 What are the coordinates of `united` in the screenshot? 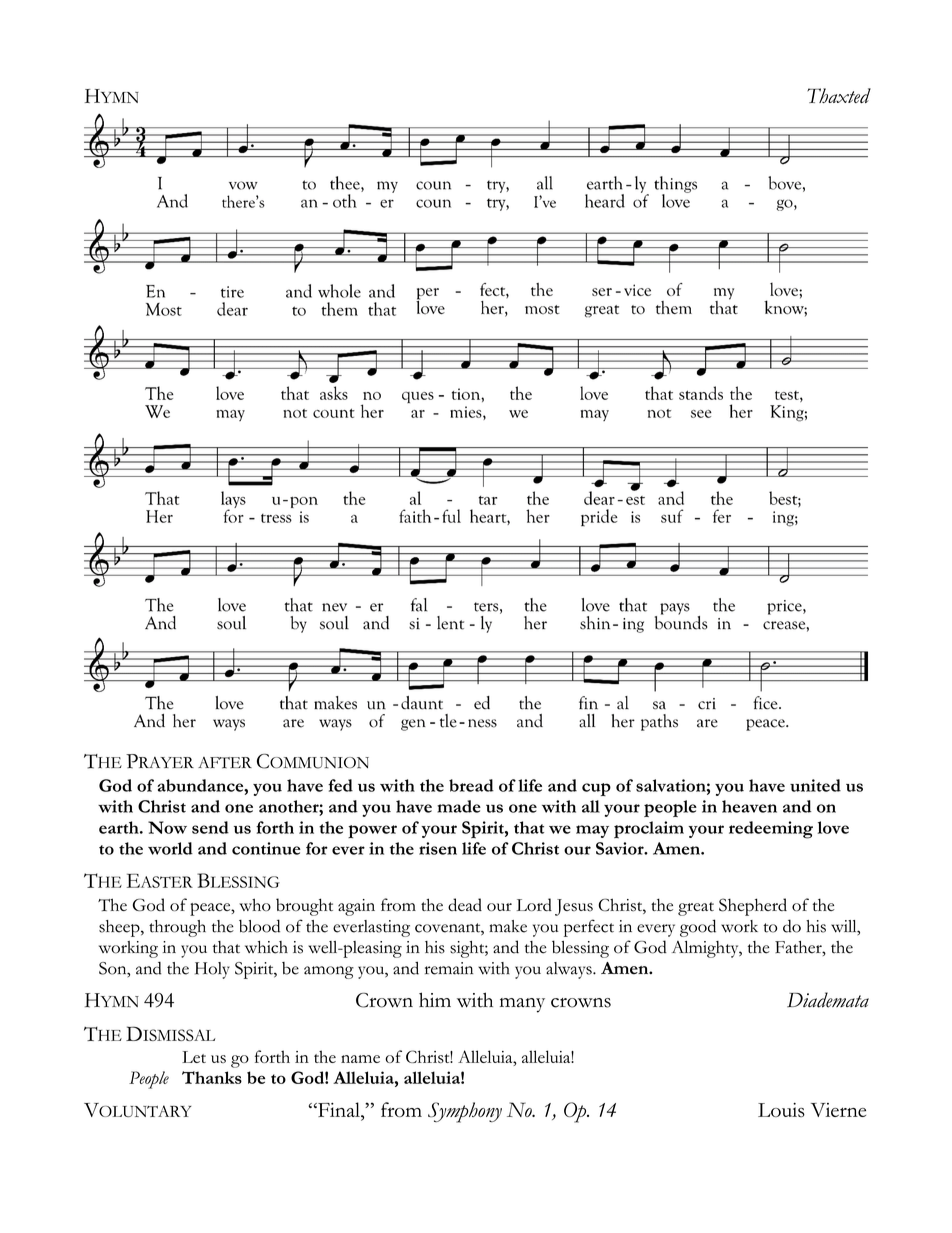 It's located at (815, 785).
